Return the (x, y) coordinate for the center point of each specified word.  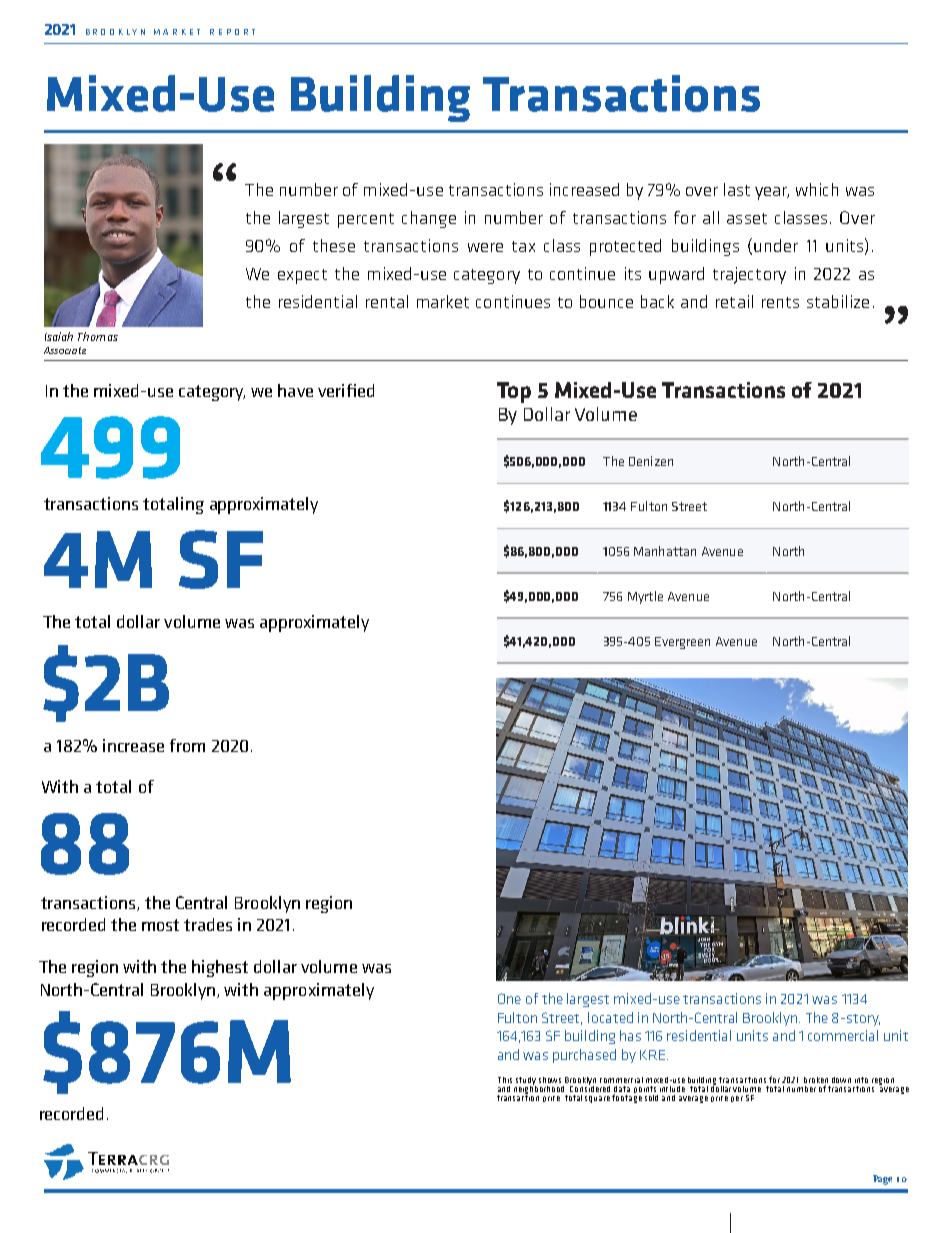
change (429, 219)
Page (882, 1180)
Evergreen (682, 643)
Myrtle (645, 597)
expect (302, 276)
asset (747, 218)
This (505, 1080)
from (187, 745)
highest (220, 968)
